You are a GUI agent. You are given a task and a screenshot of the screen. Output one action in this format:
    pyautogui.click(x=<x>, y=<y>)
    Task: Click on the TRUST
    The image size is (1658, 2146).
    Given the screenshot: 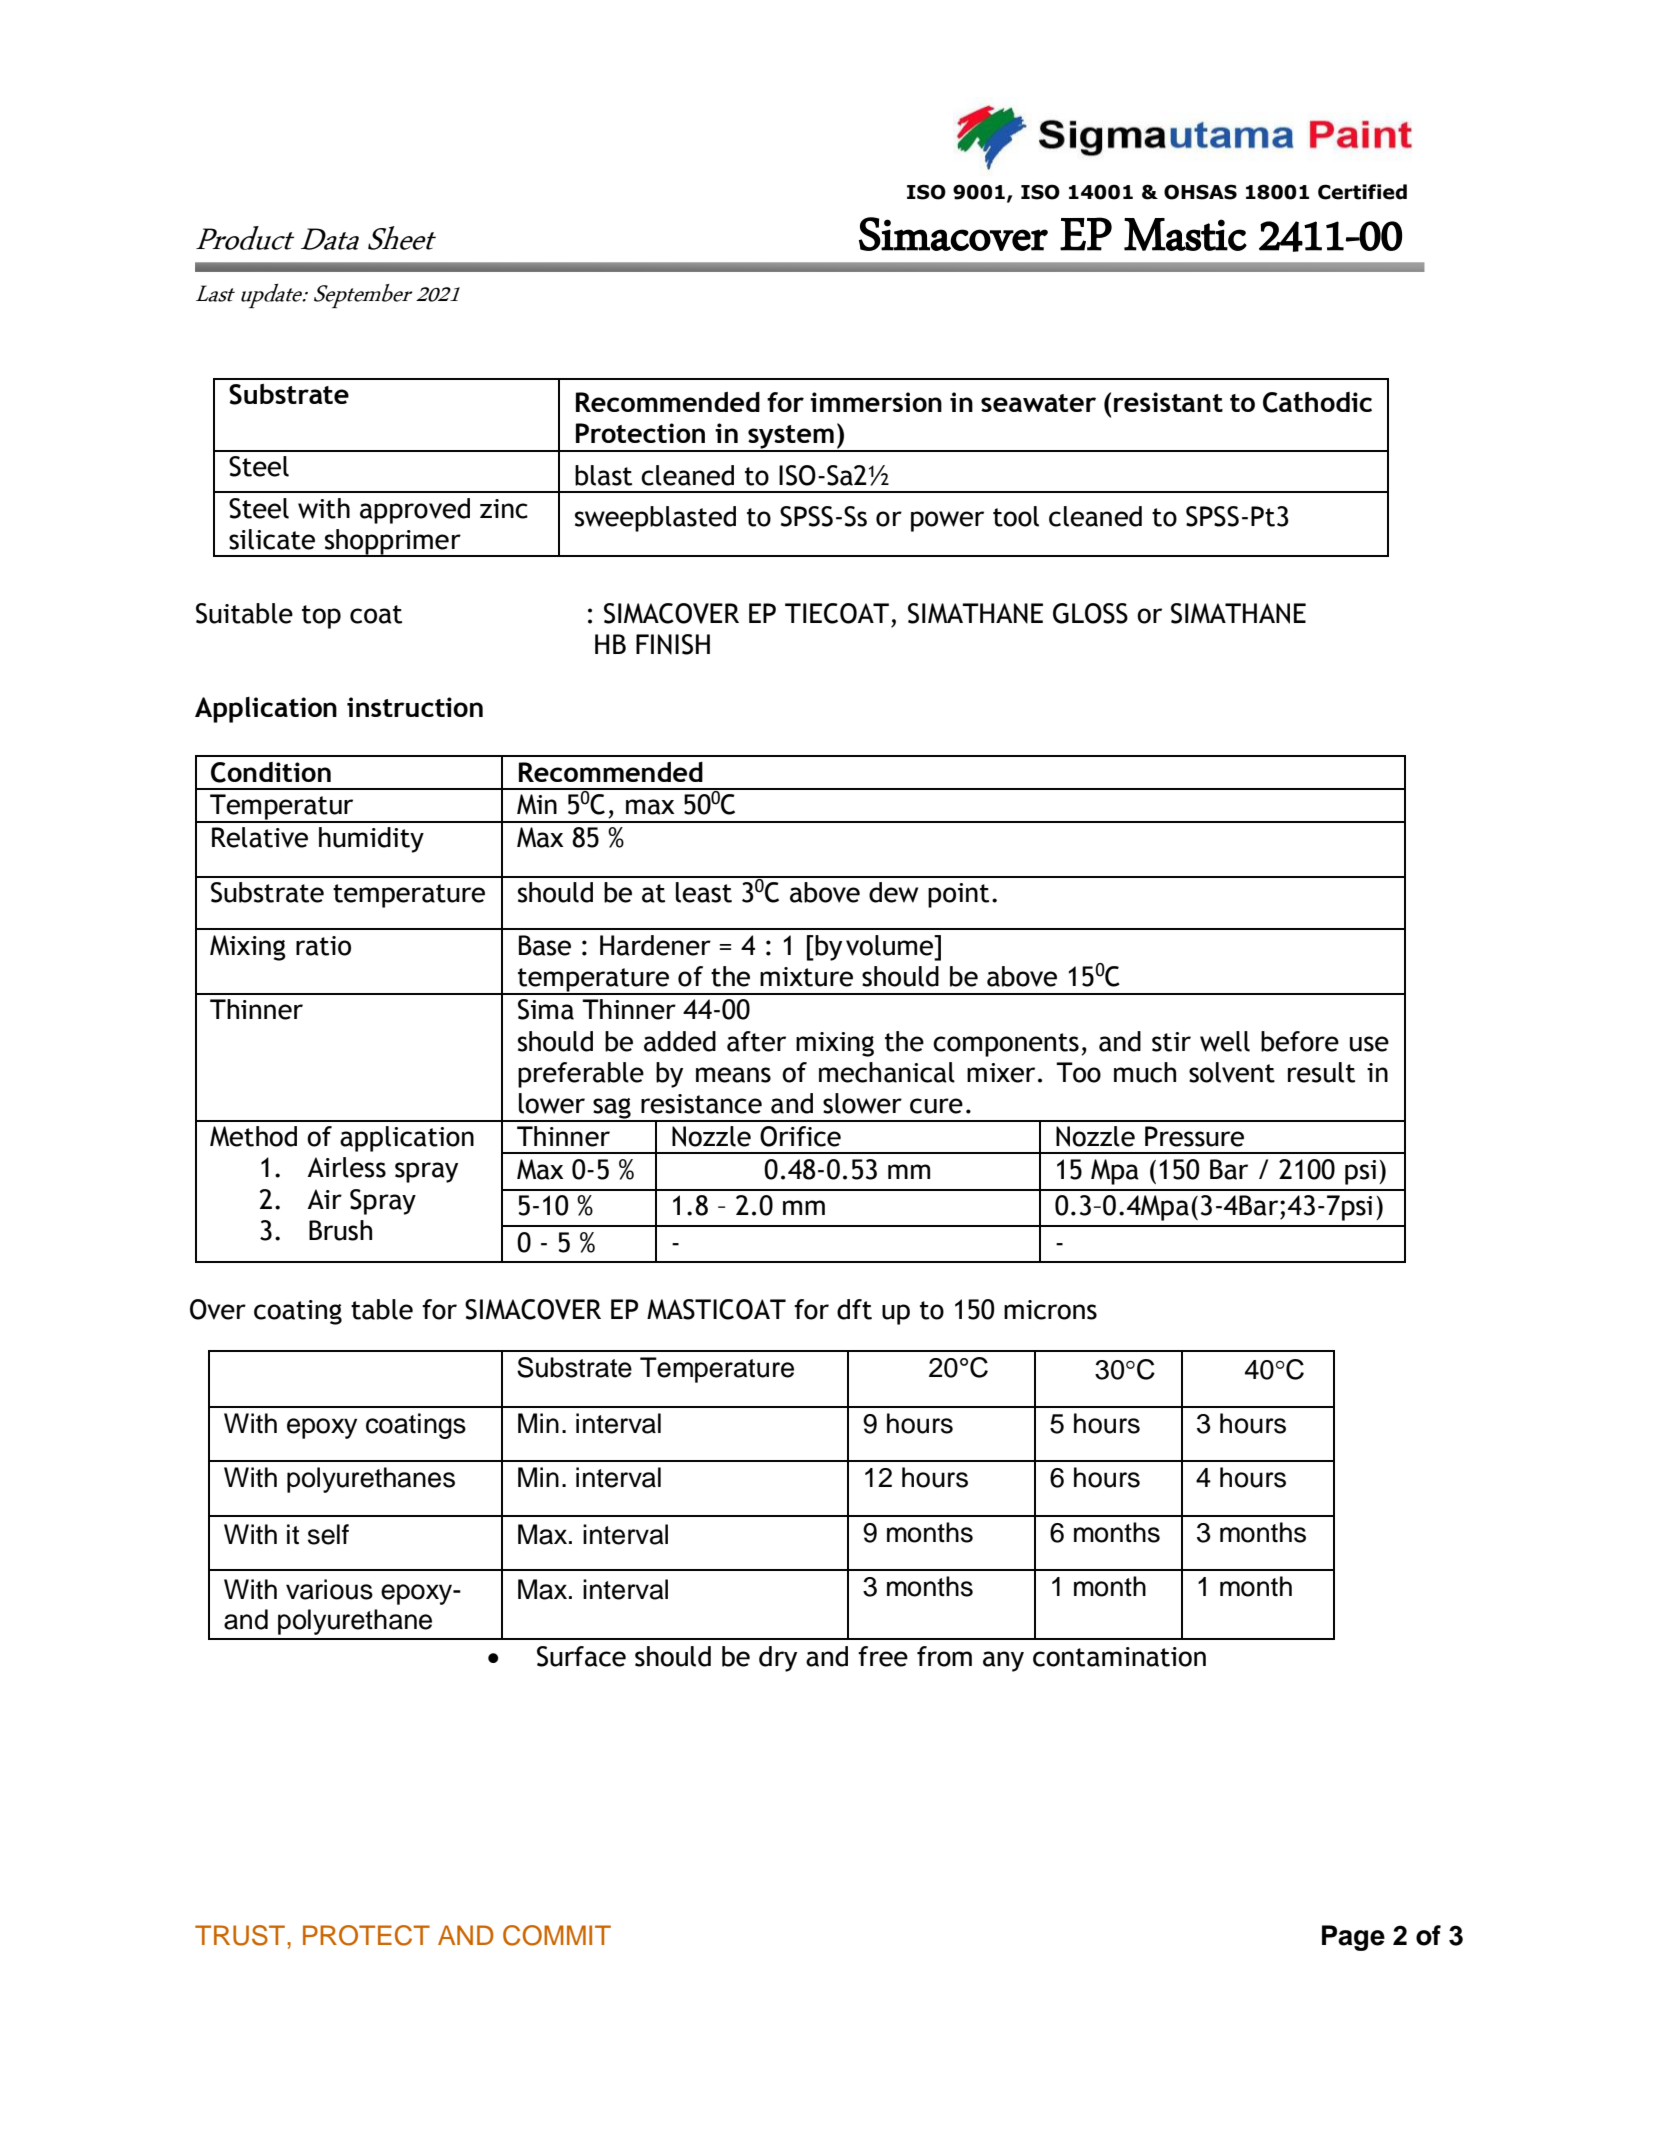 What is the action you would take?
    pyautogui.click(x=240, y=1935)
